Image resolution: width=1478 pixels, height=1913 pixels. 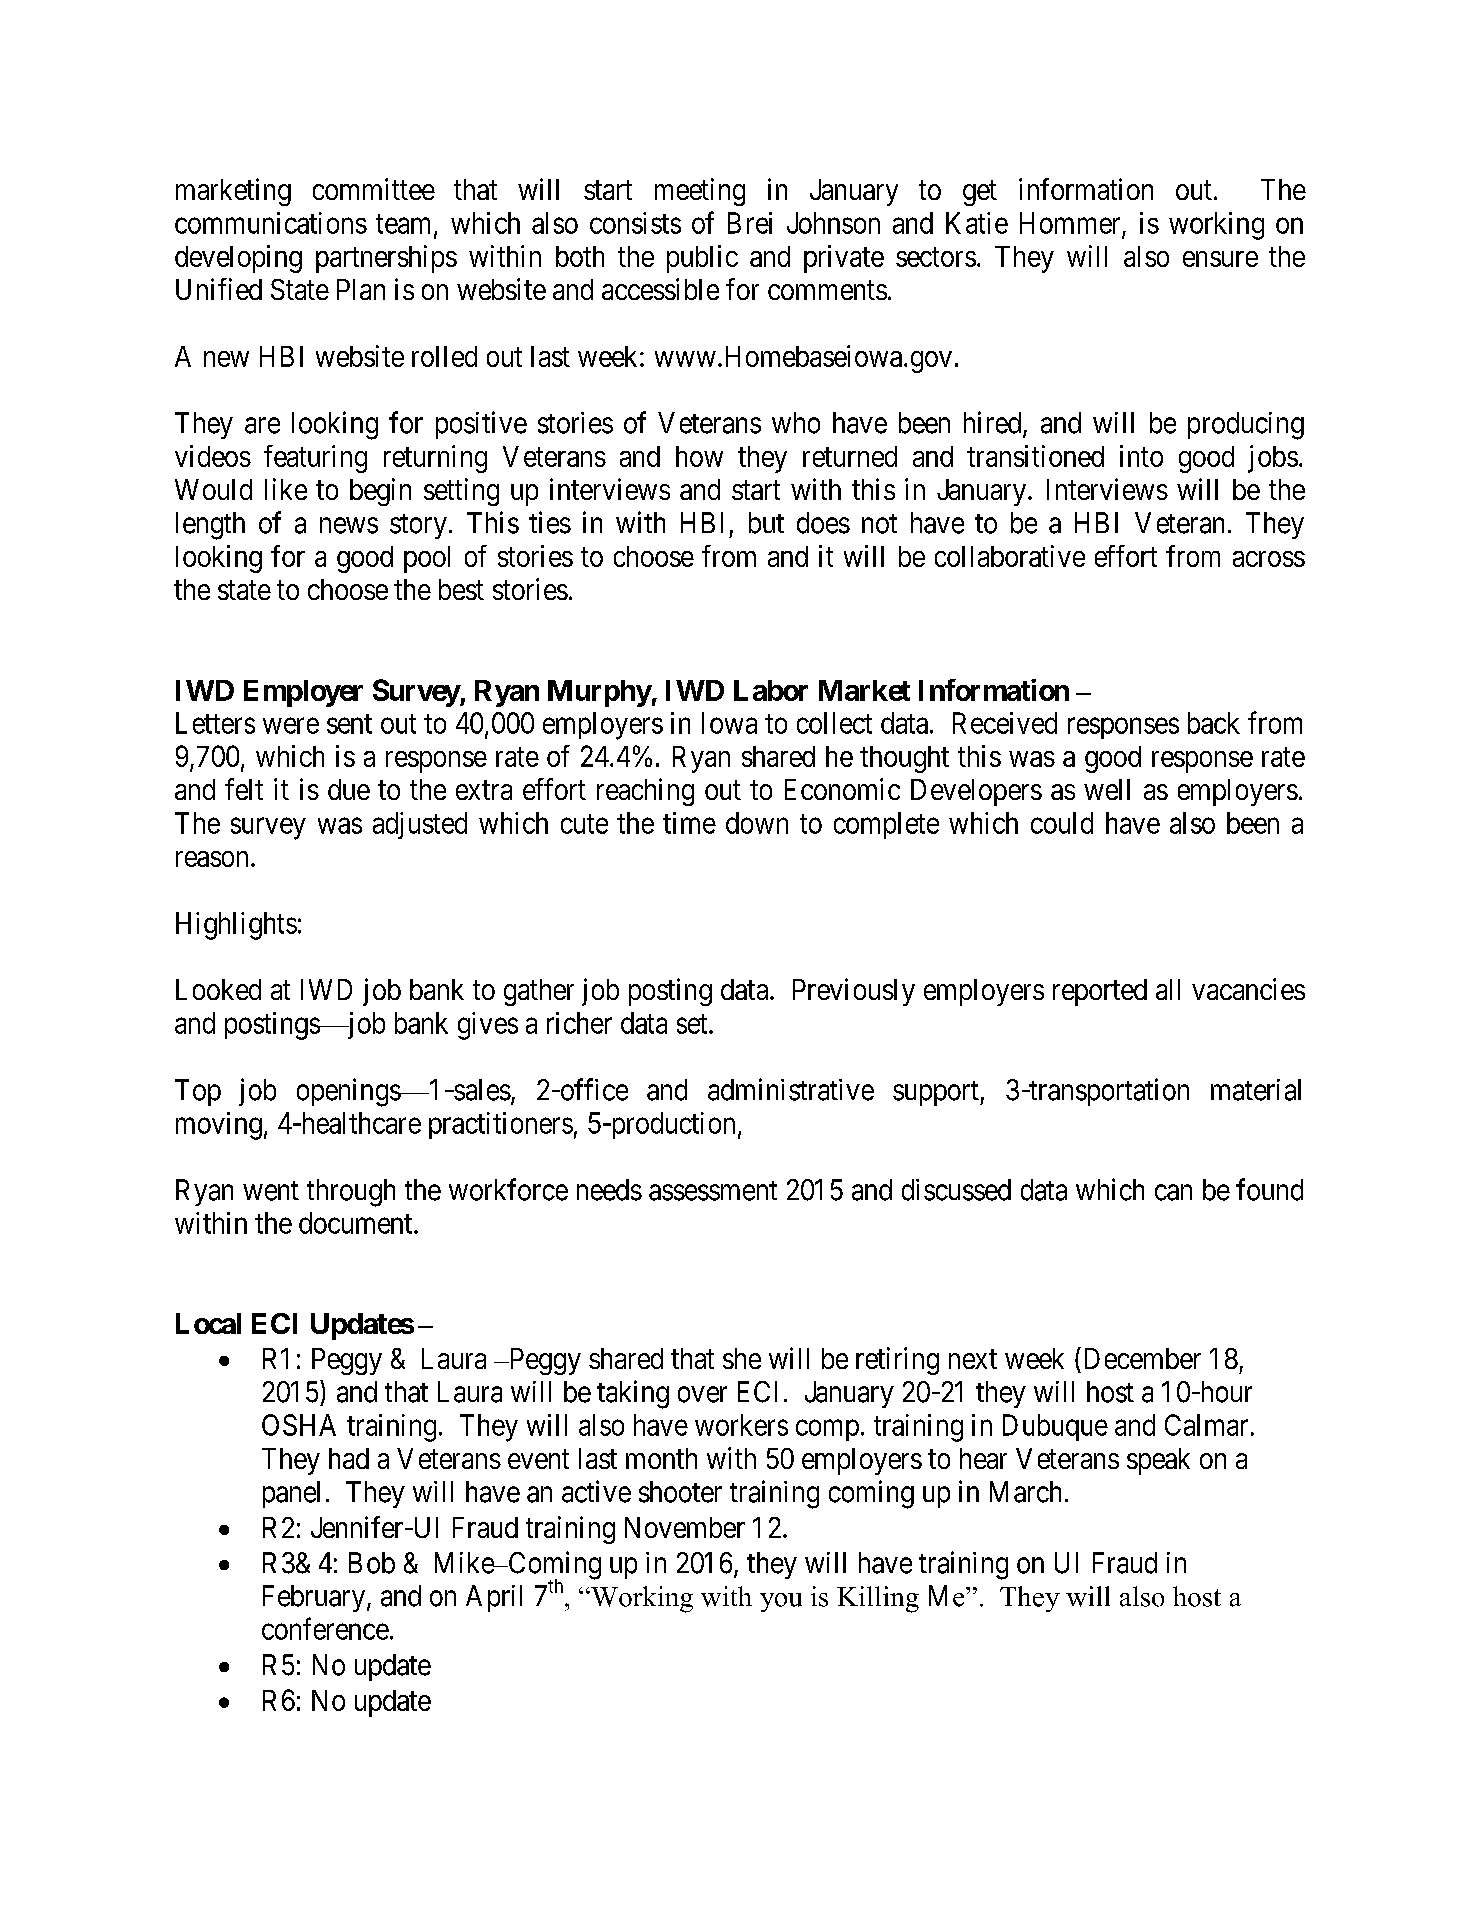 What do you see at coordinates (349, 526) in the screenshot?
I see `news` at bounding box center [349, 526].
